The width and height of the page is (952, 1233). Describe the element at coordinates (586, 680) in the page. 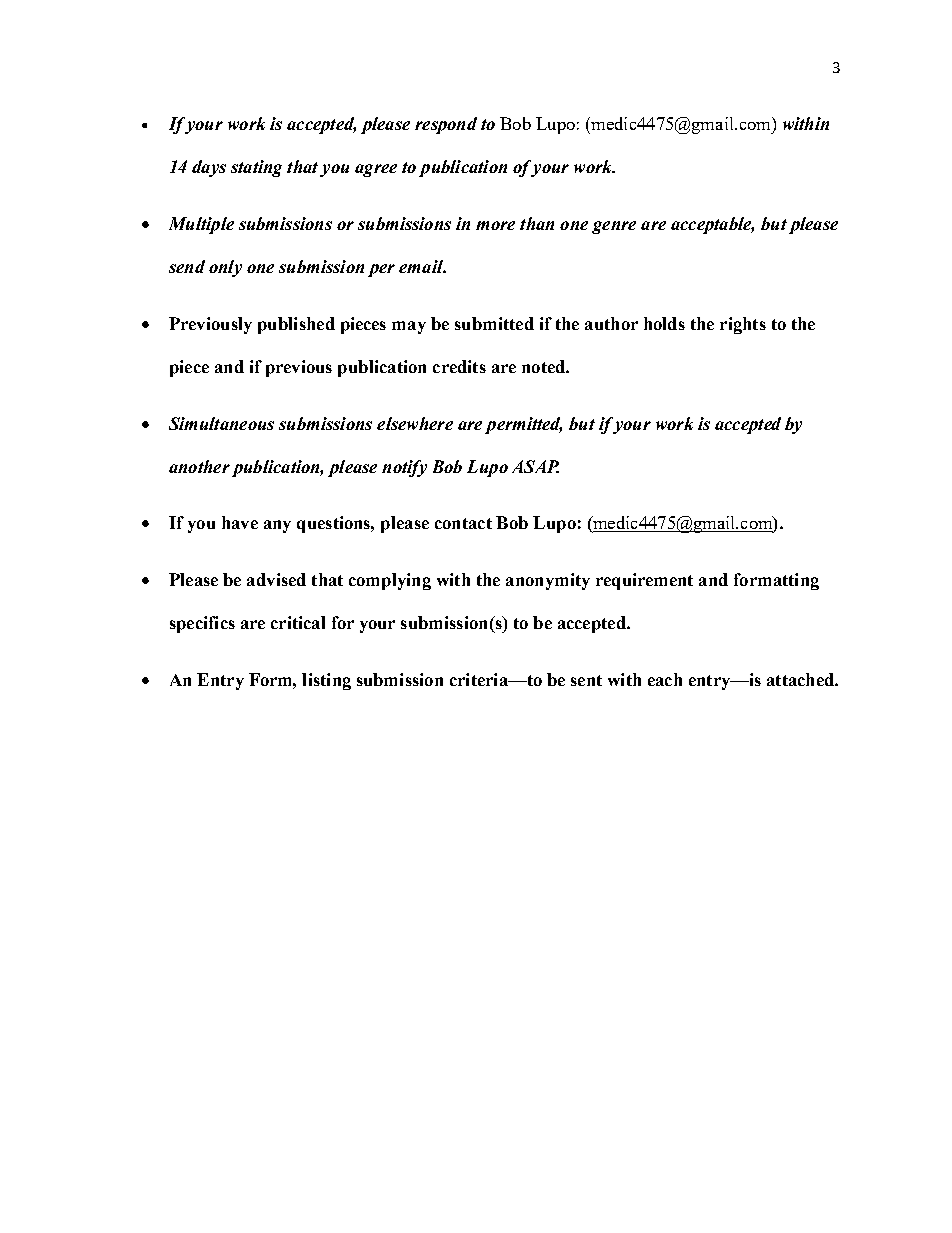

I see `sent` at that location.
